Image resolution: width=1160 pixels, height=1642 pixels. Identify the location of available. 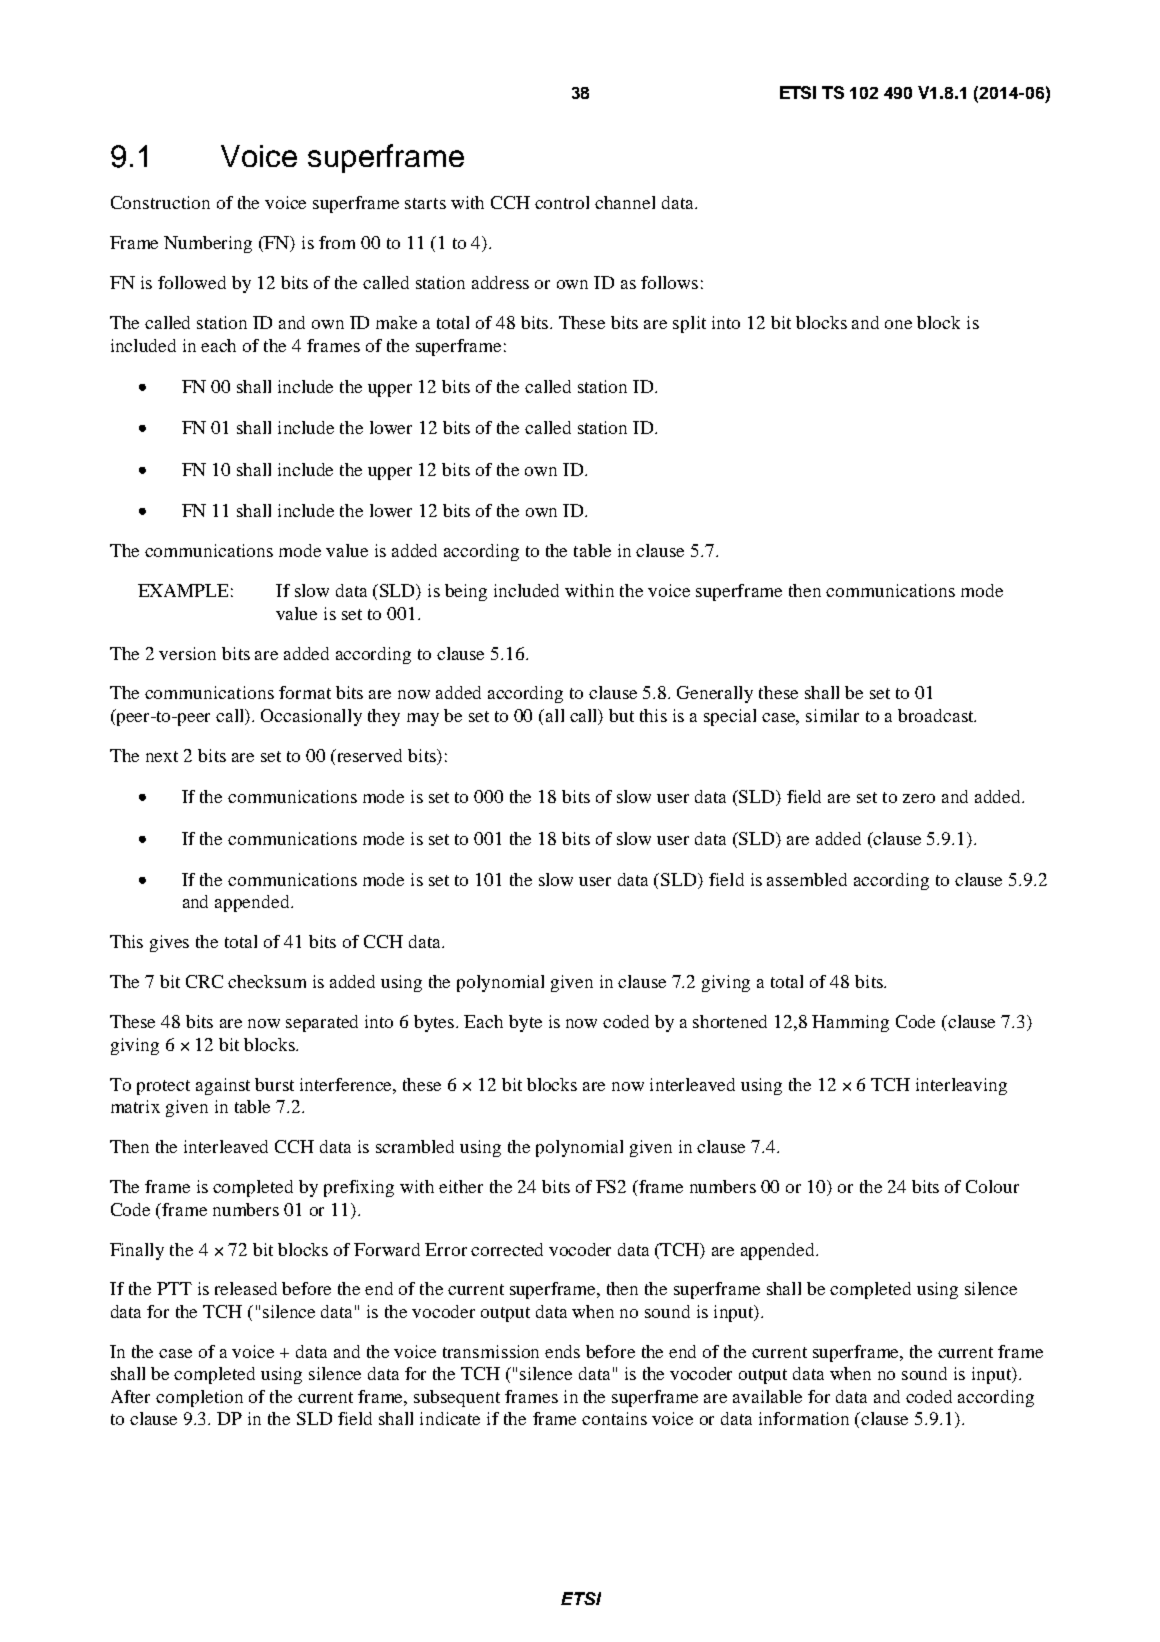
(767, 1396).
